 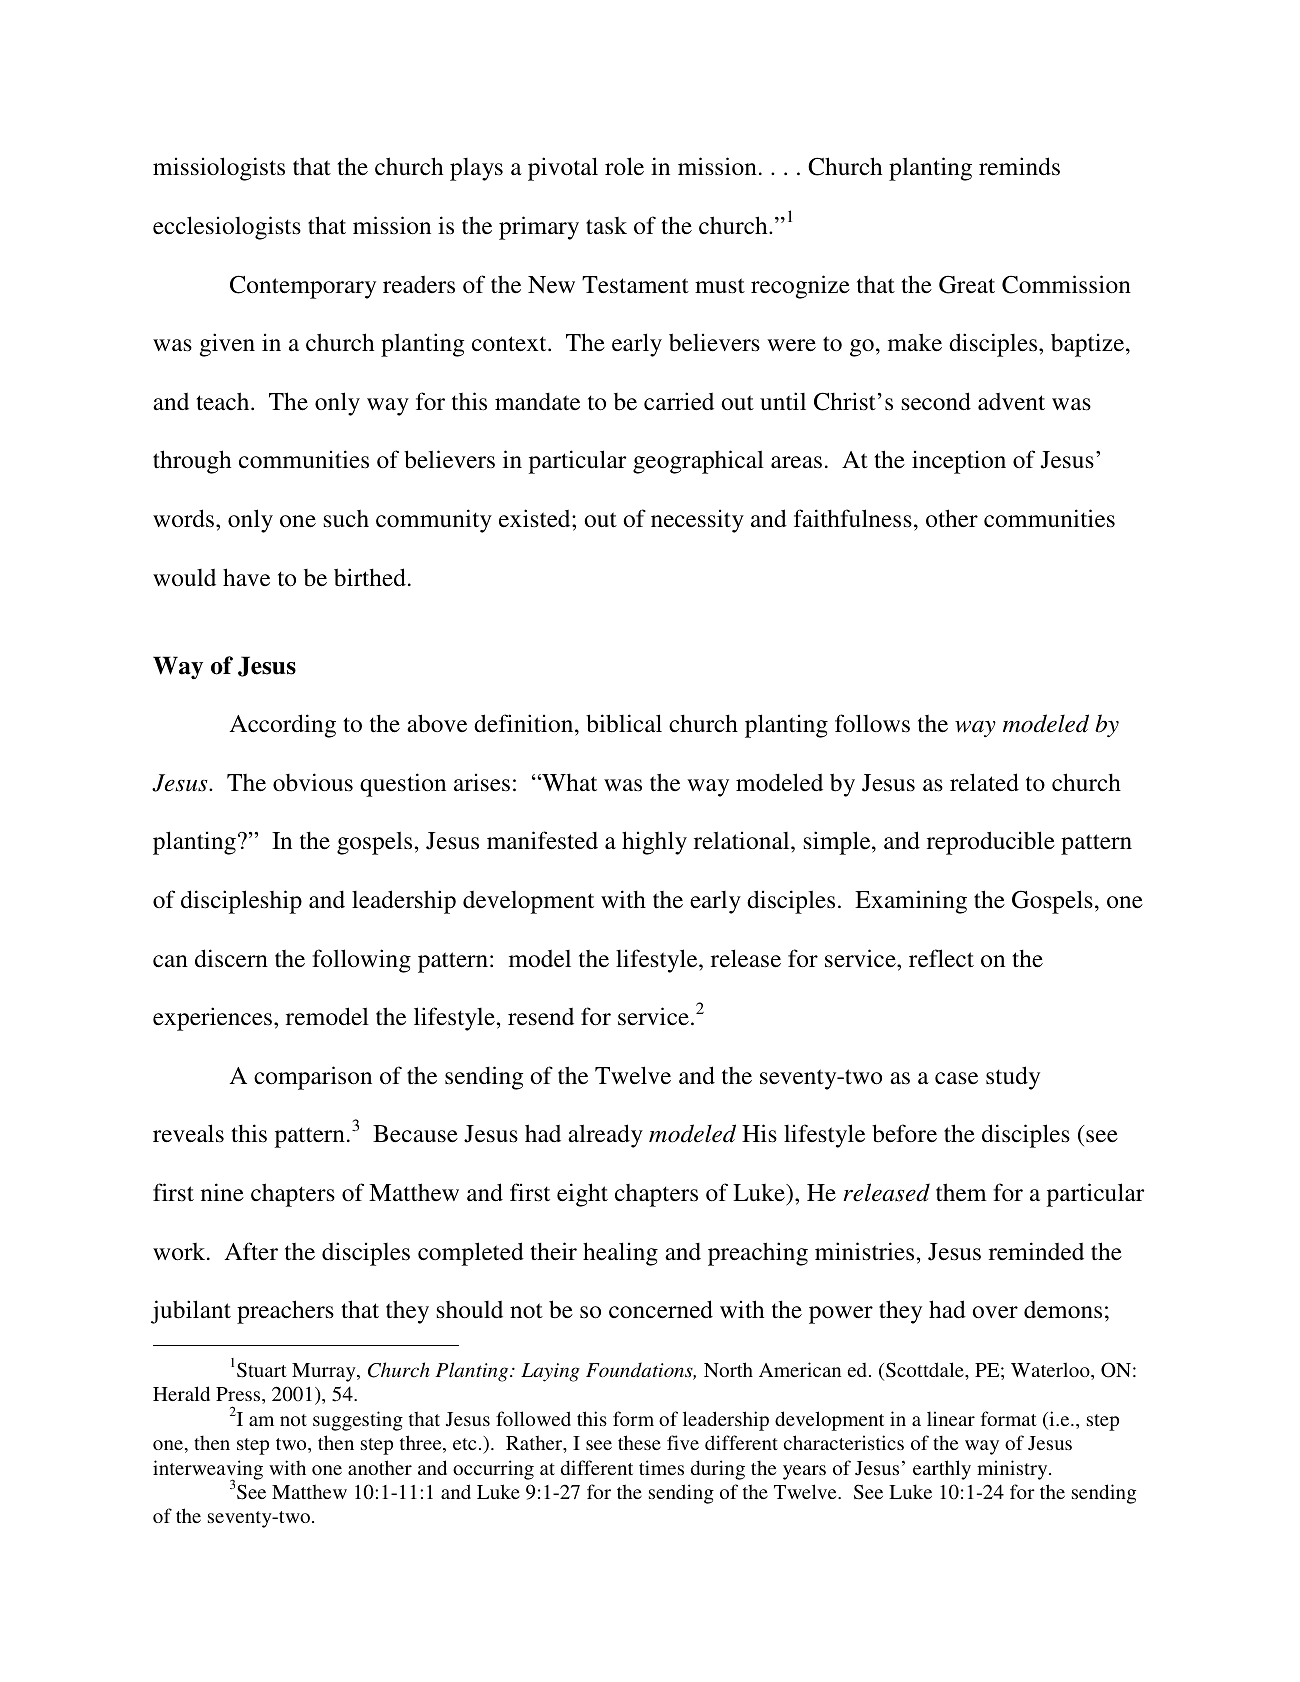 I want to click on faithfulness, so click(x=853, y=518).
